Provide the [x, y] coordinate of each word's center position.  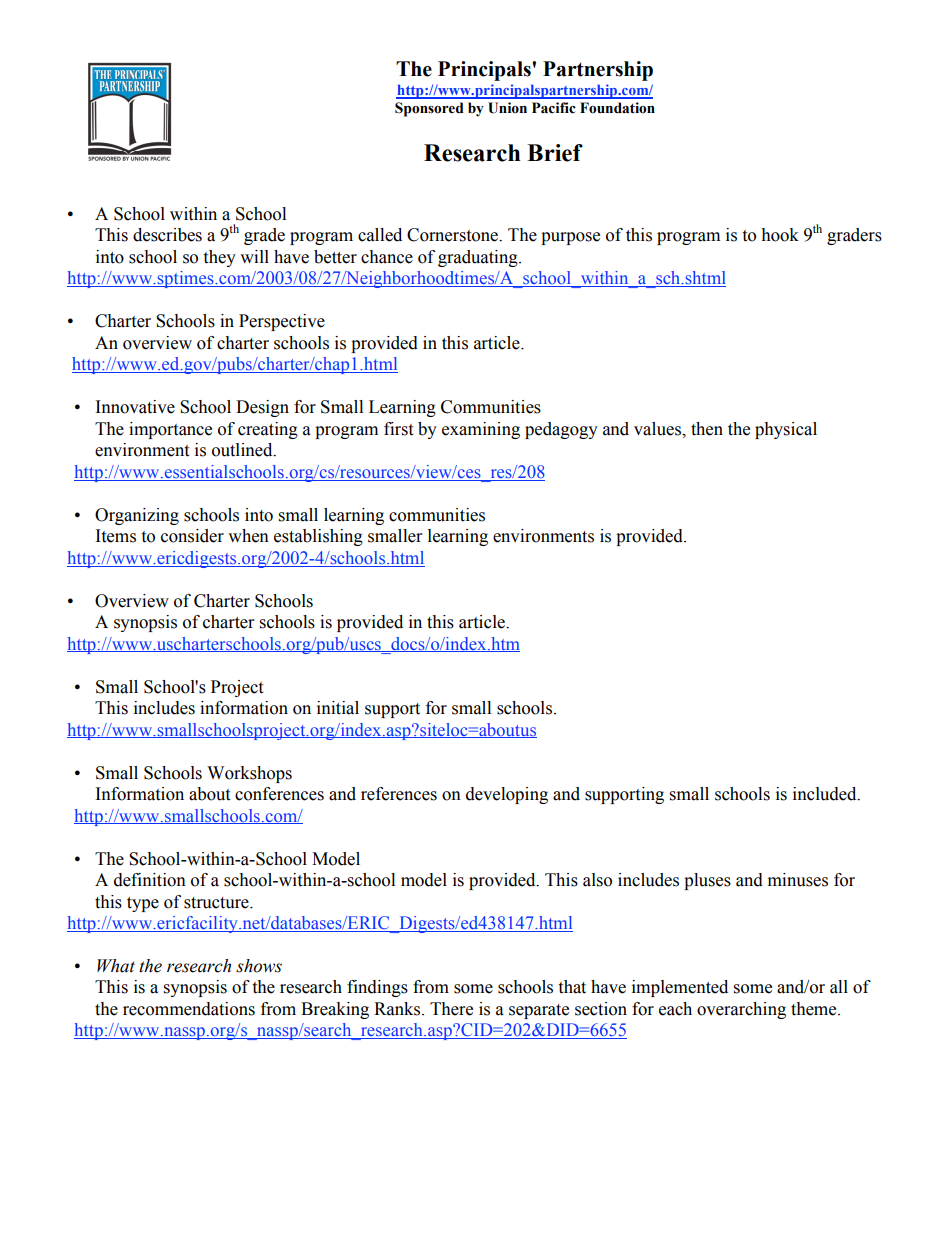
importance [170, 430]
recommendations [189, 1009]
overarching [741, 1010]
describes [167, 235]
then [707, 429]
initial [338, 708]
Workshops [249, 774]
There [451, 1009]
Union [507, 108]
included [826, 794]
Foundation [617, 108]
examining [481, 430]
